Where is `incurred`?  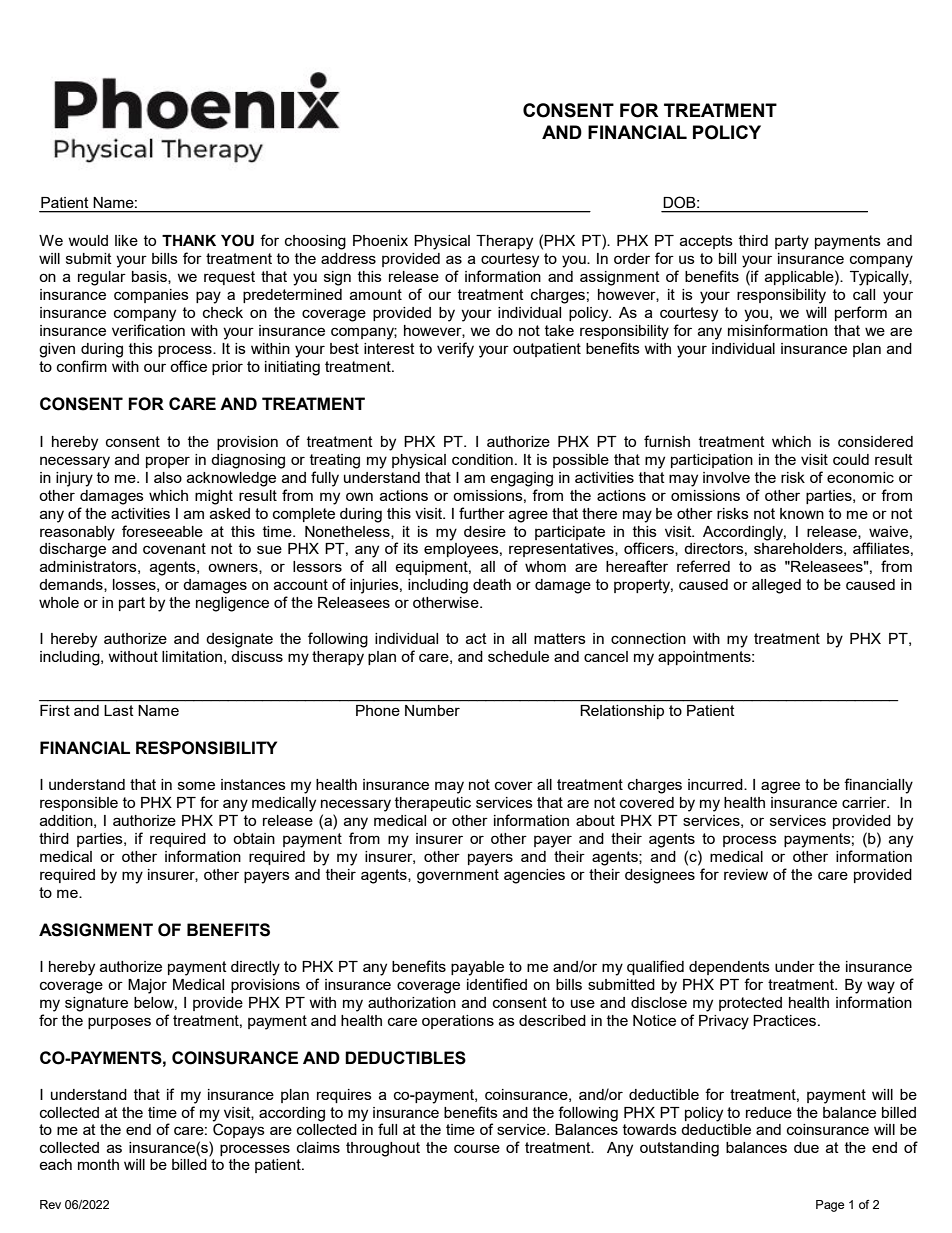 incurred is located at coordinates (716, 784).
